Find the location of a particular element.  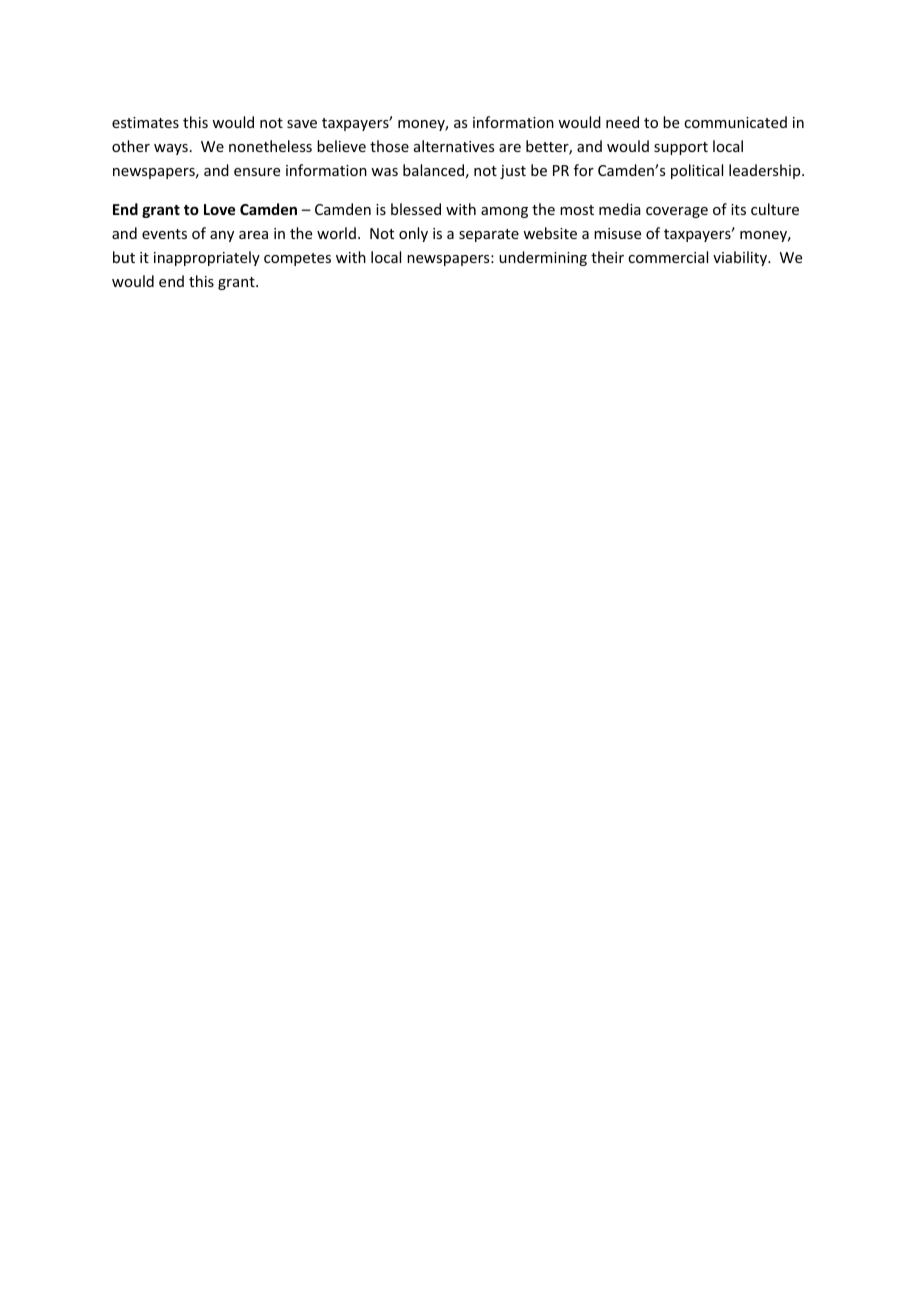

Love is located at coordinates (219, 209).
